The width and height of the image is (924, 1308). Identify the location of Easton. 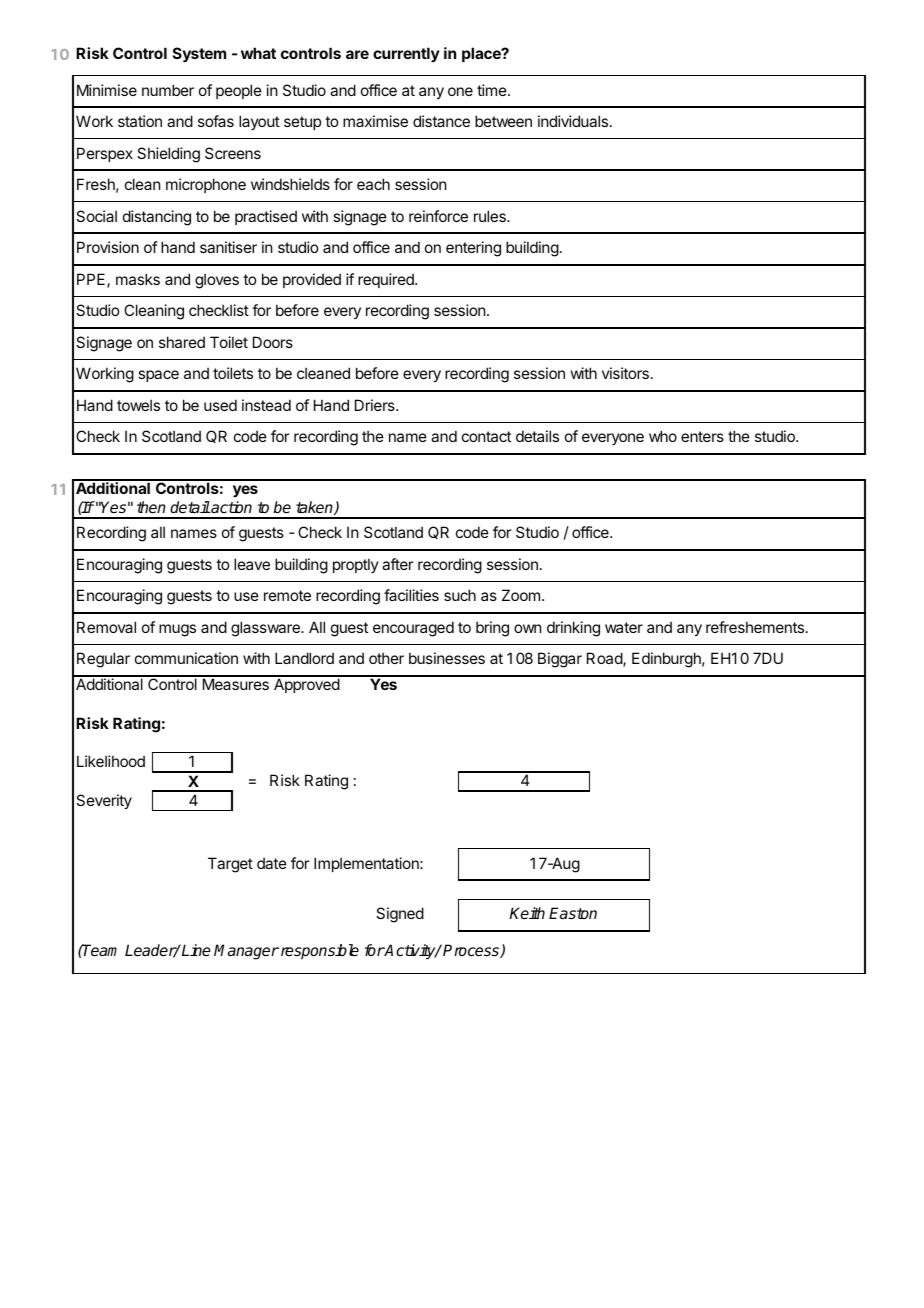
(573, 913).
